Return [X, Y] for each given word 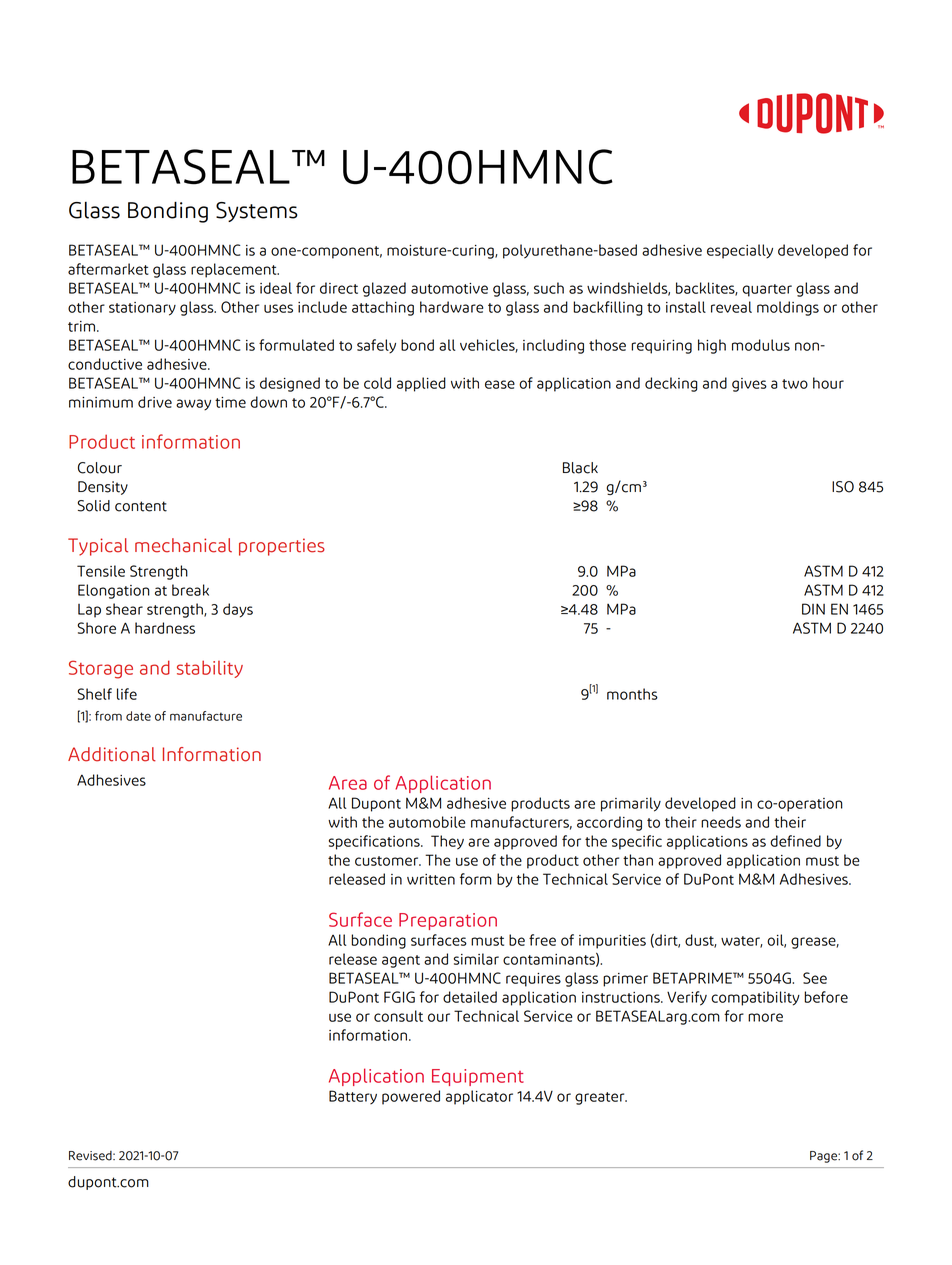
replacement [235, 270]
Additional [112, 754]
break [190, 590]
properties [282, 547]
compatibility [755, 998]
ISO [843, 487]
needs [721, 822]
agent [401, 961]
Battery [353, 1097]
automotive [449, 288]
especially [740, 251]
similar [476, 959]
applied [421, 384]
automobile [427, 822]
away [193, 405]
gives [749, 385]
